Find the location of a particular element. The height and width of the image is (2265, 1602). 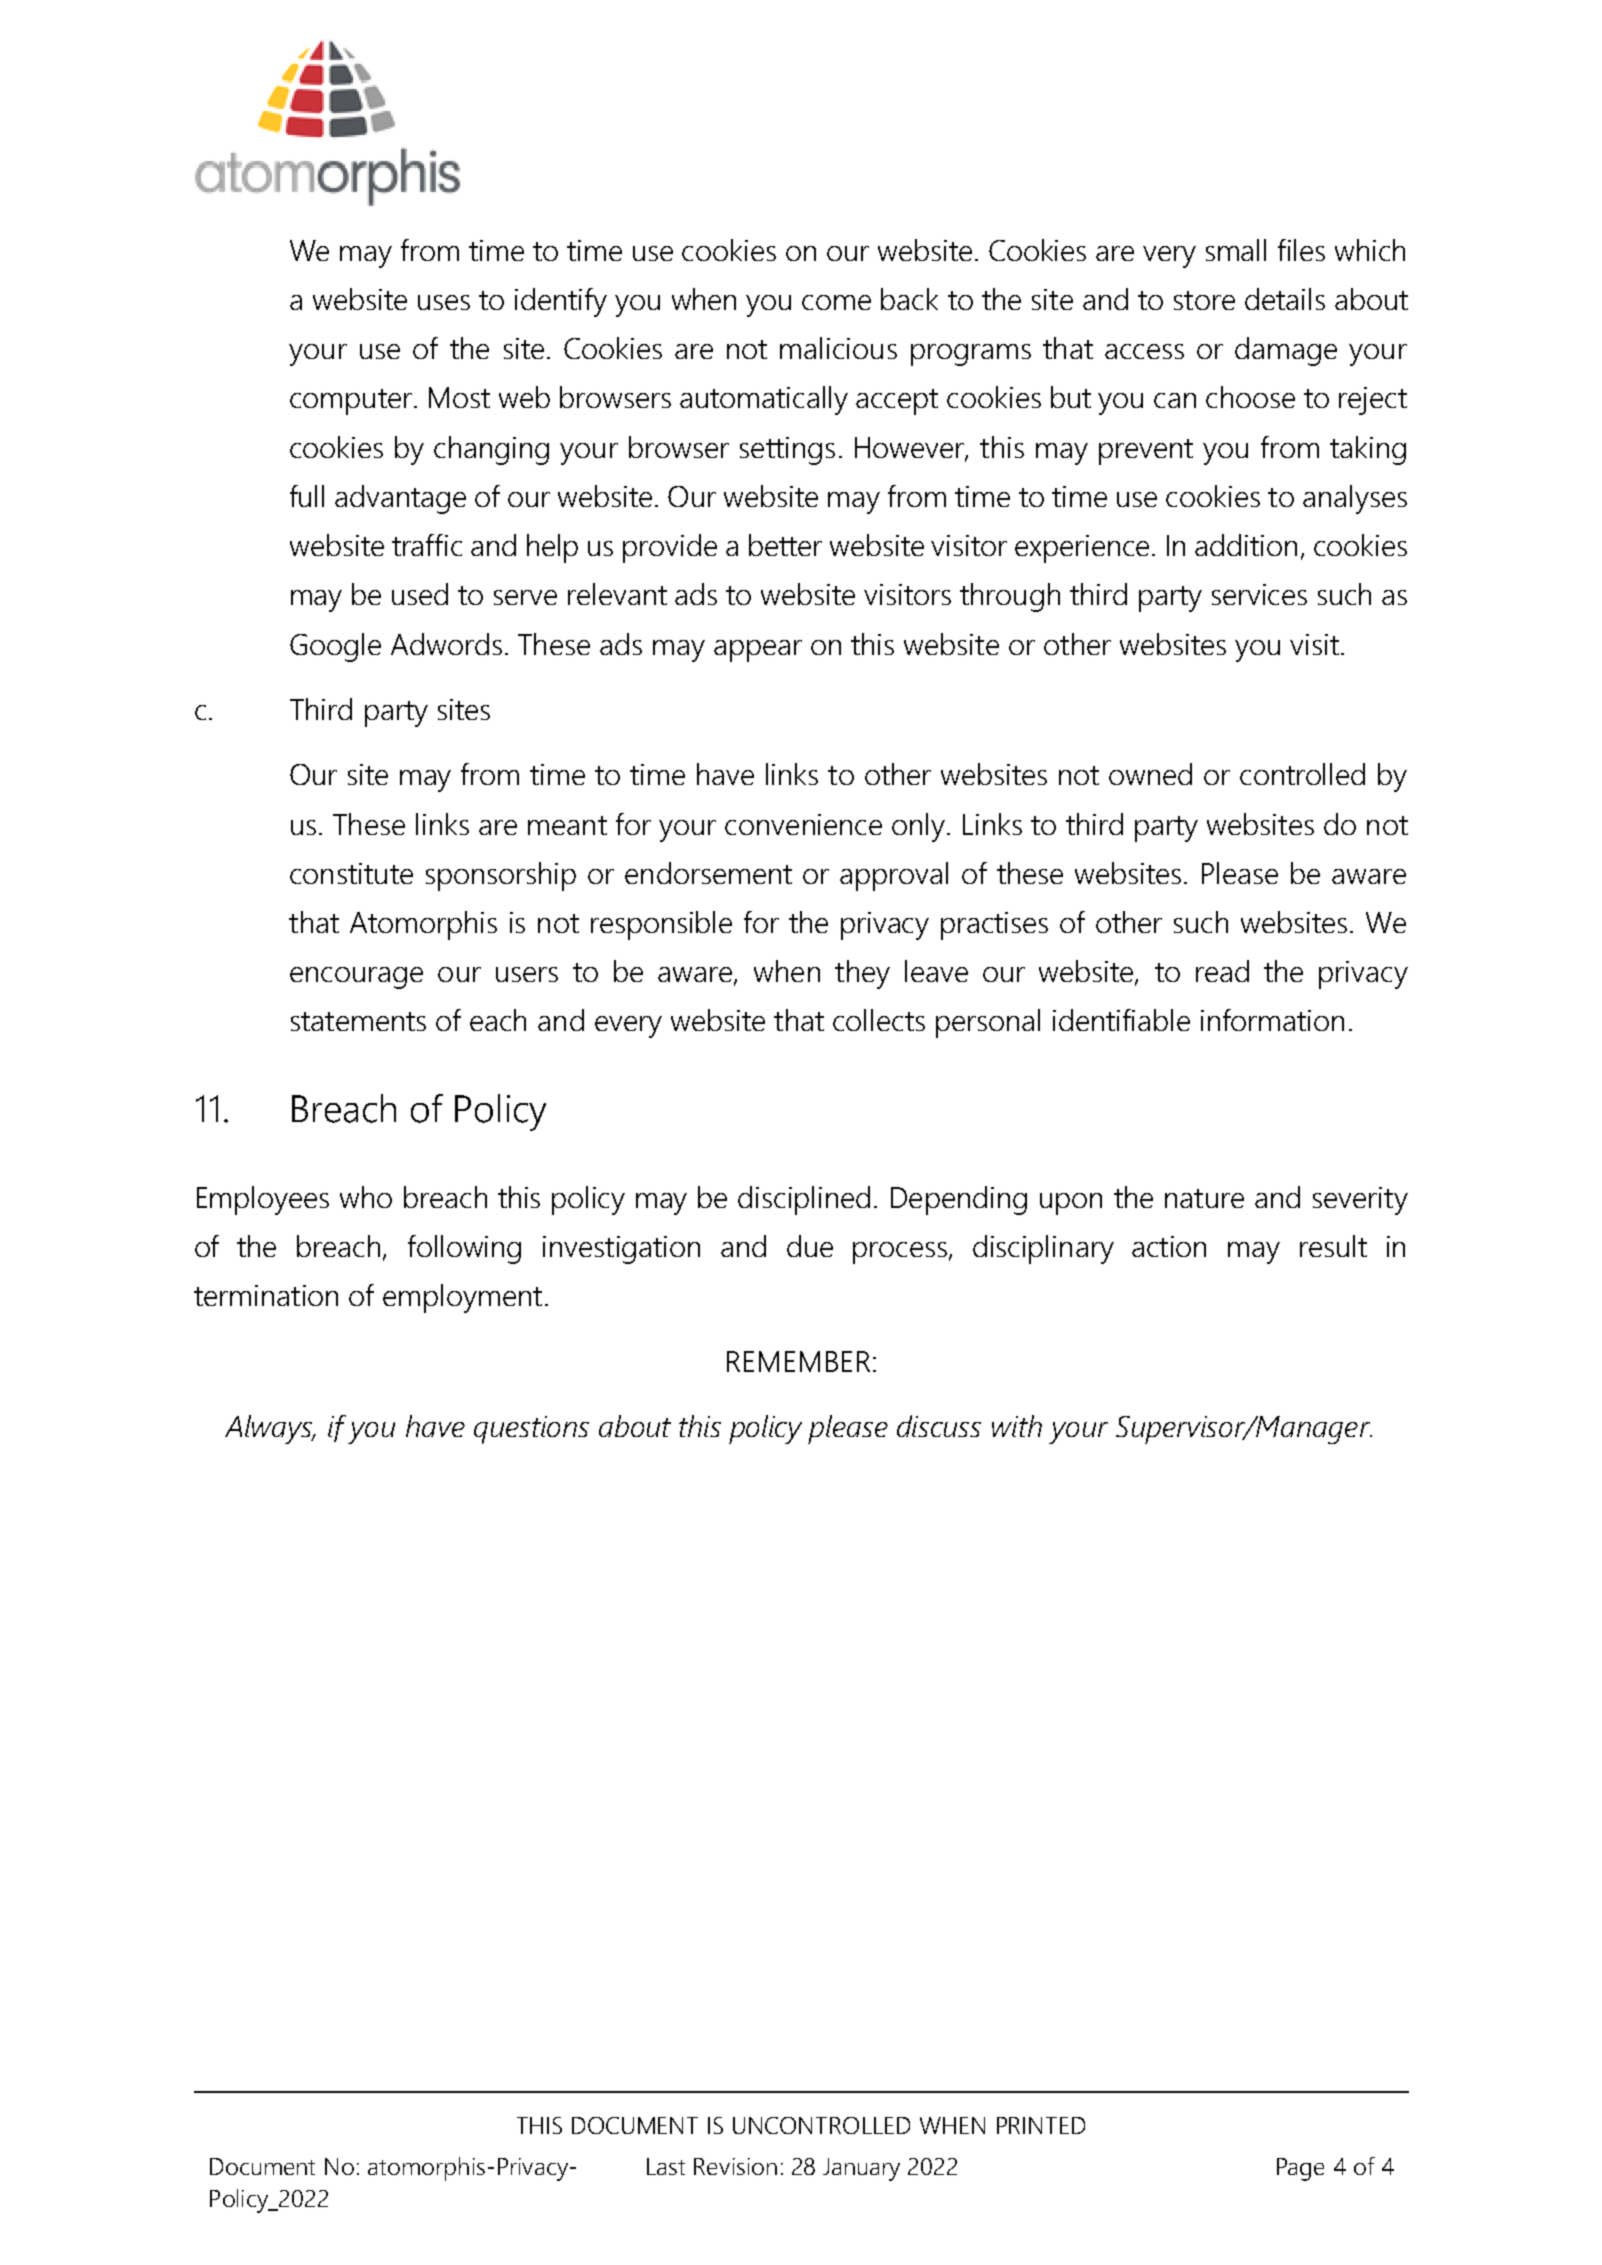

January is located at coordinates (861, 2169).
